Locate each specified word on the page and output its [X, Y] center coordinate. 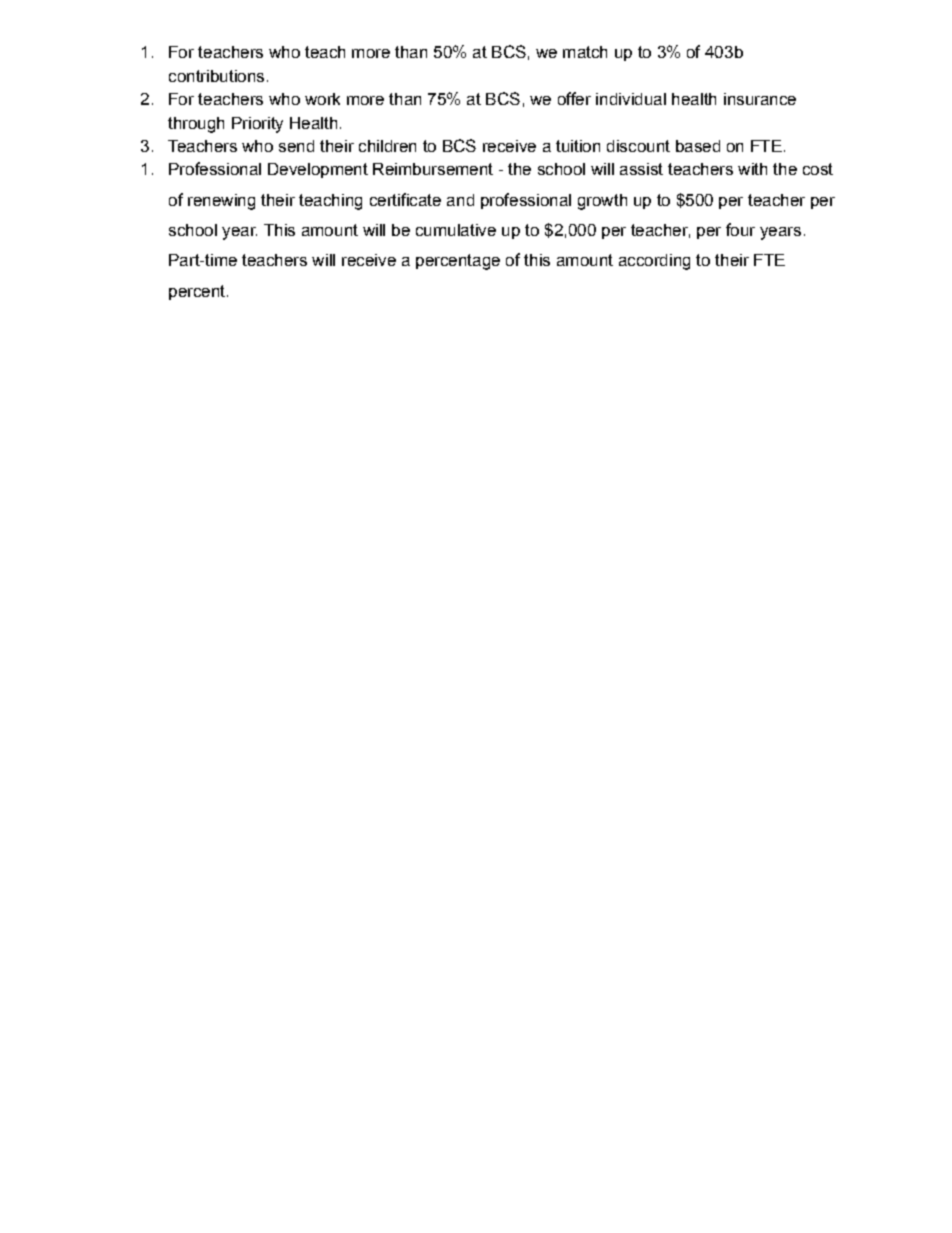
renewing [221, 202]
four [740, 229]
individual [631, 99]
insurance [760, 99]
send [296, 146]
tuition [578, 146]
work [322, 99]
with [752, 169]
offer [574, 98]
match [585, 52]
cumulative [456, 230]
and [460, 200]
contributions [216, 76]
